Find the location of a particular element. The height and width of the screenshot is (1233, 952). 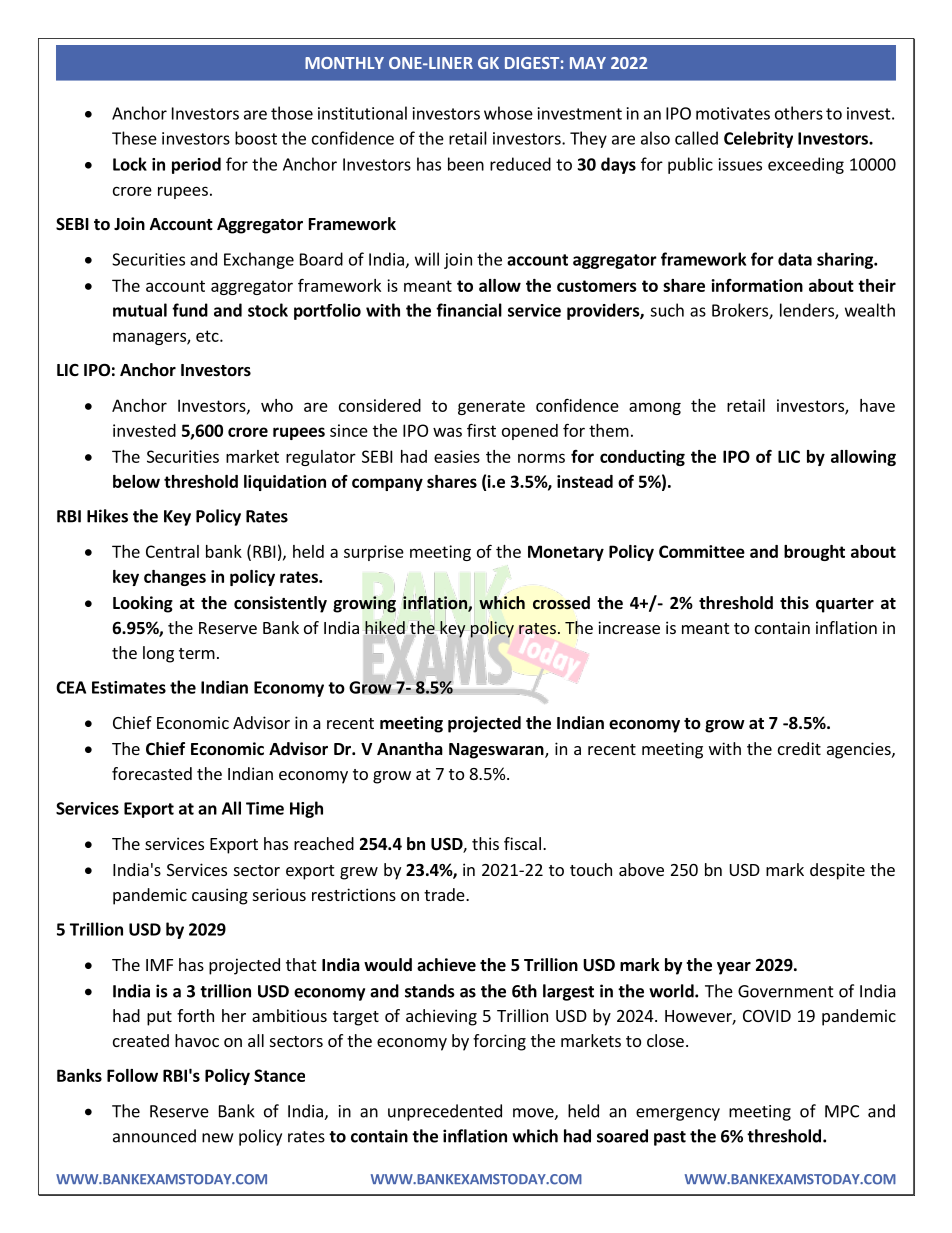

announced is located at coordinates (154, 1136).
